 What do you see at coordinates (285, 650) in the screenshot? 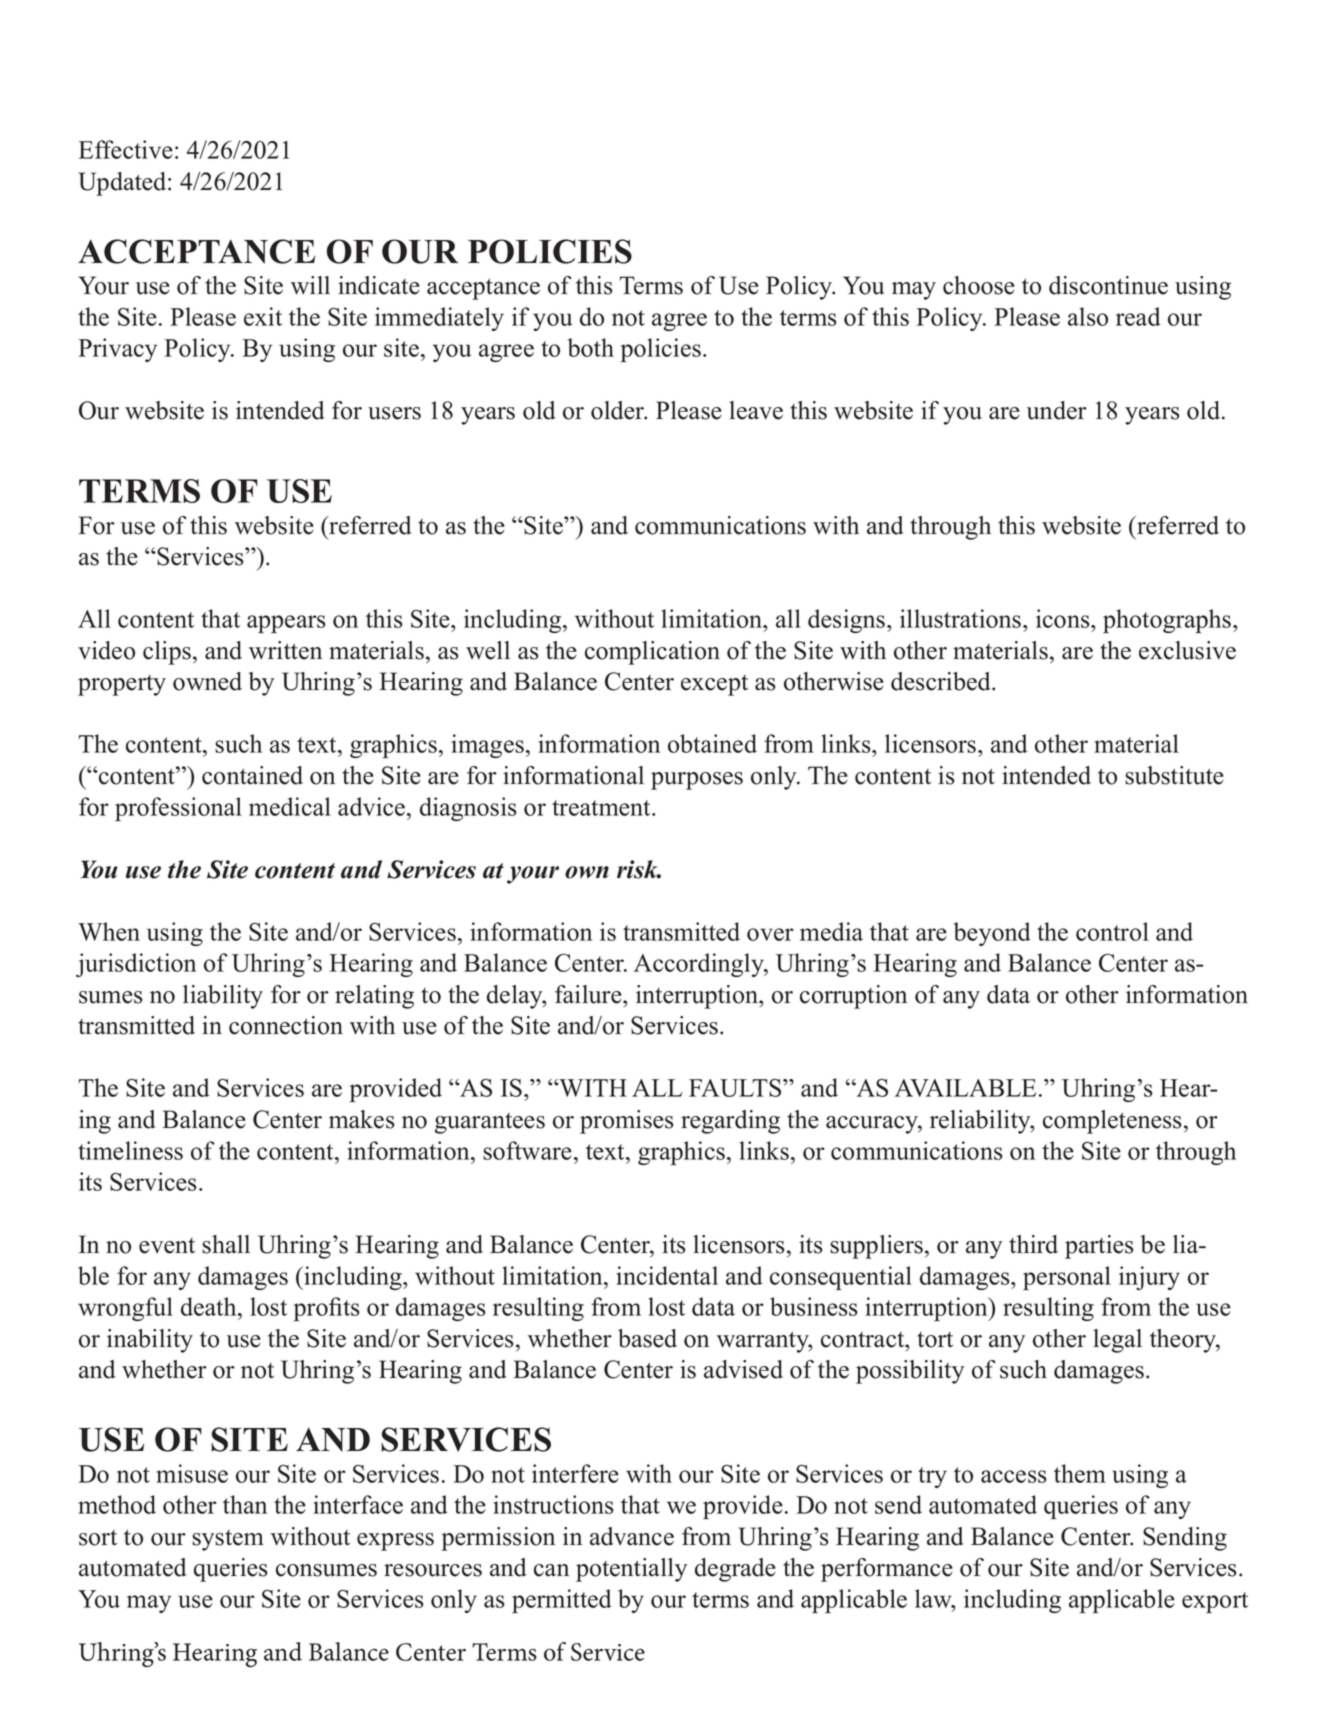
I see `written` at bounding box center [285, 650].
